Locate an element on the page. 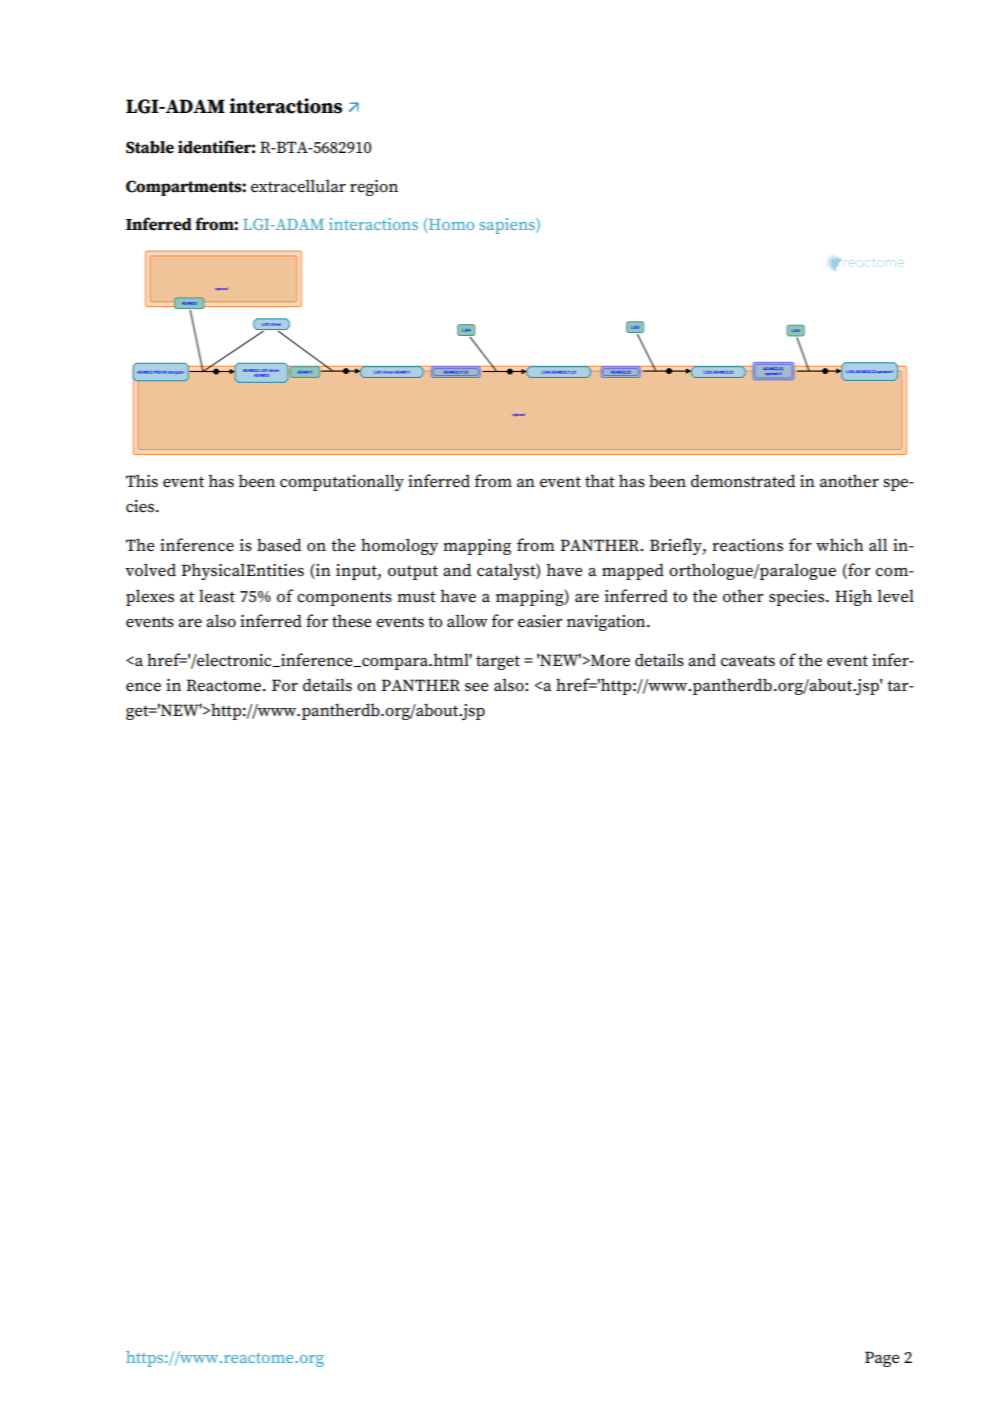 This page has height=1412, width=998. Page is located at coordinates (882, 1359).
